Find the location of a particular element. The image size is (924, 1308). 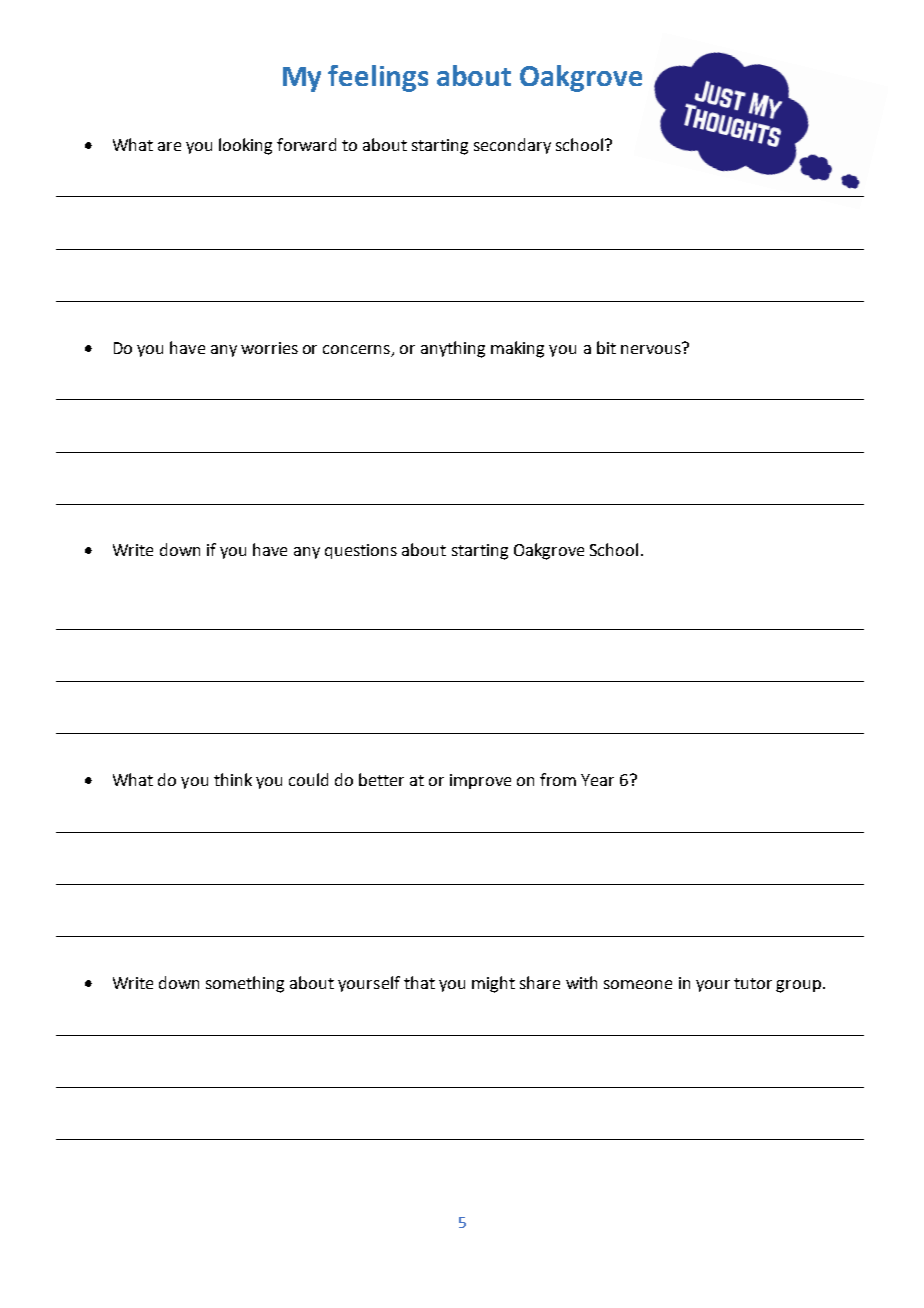

Year is located at coordinates (597, 780).
